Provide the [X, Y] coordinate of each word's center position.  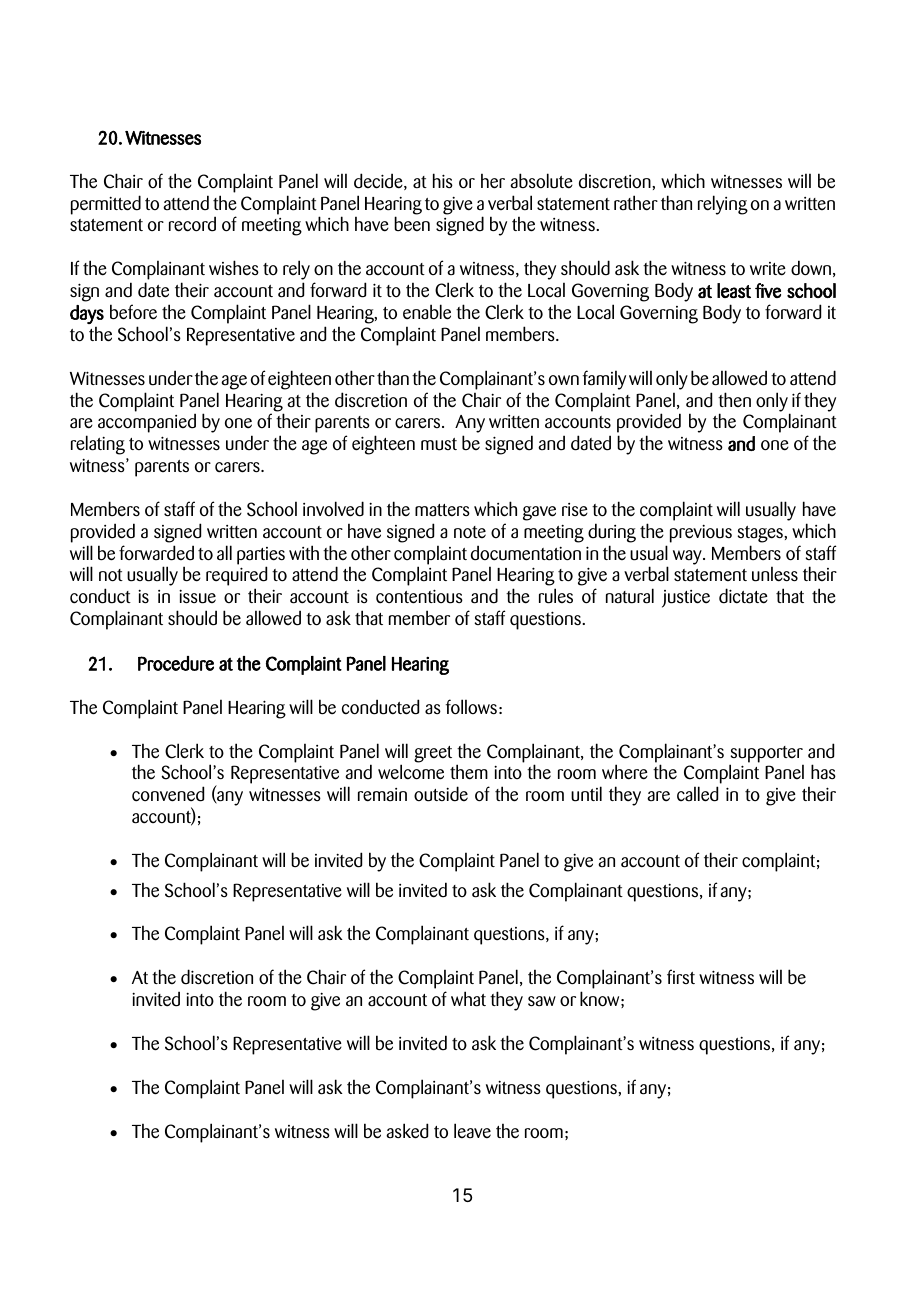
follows [471, 707]
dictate [743, 596]
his [443, 180]
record [192, 224]
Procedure [176, 663]
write [768, 269]
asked [407, 1131]
